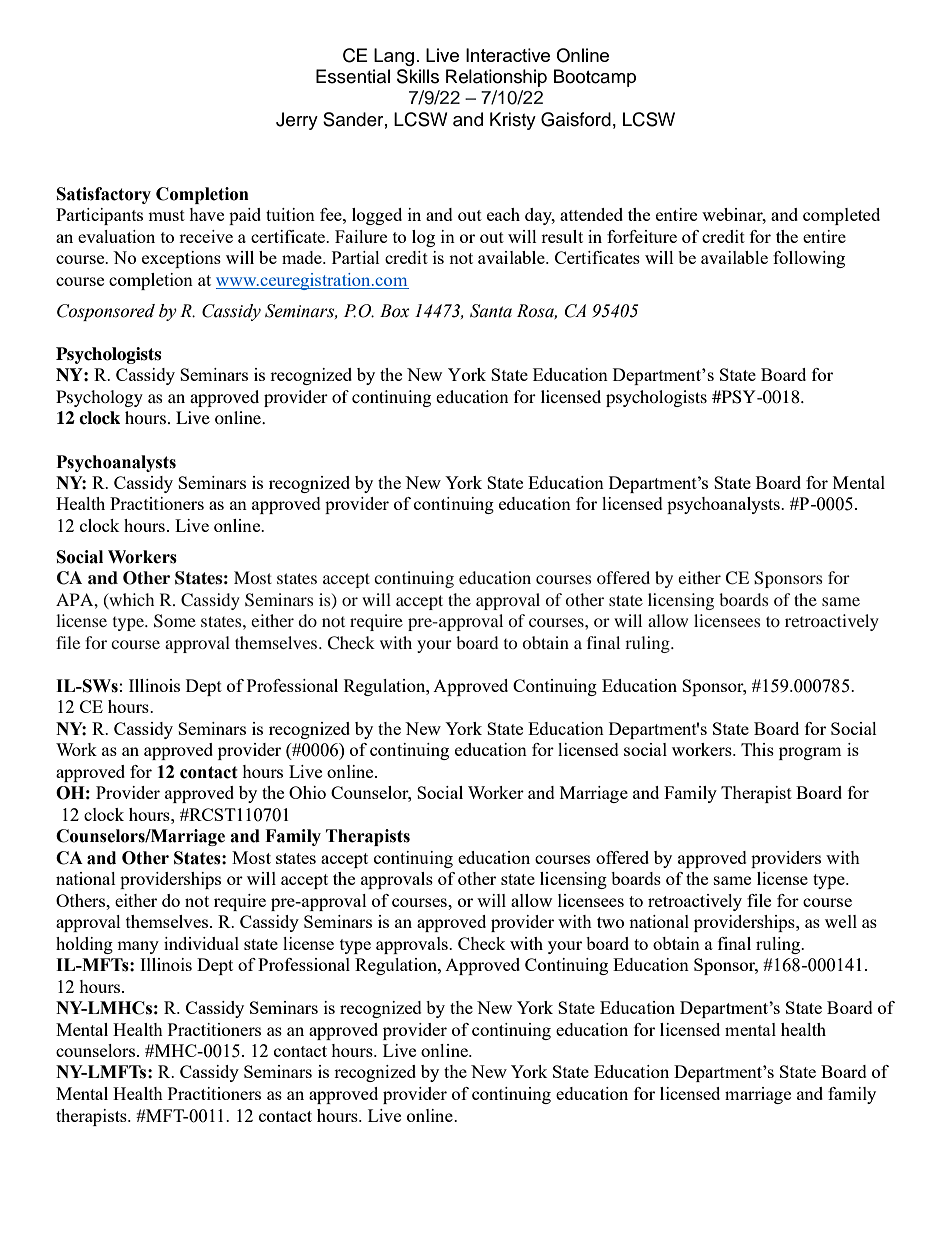 The height and width of the image is (1233, 952). Describe the element at coordinates (201, 943) in the image. I see `individual` at that location.
